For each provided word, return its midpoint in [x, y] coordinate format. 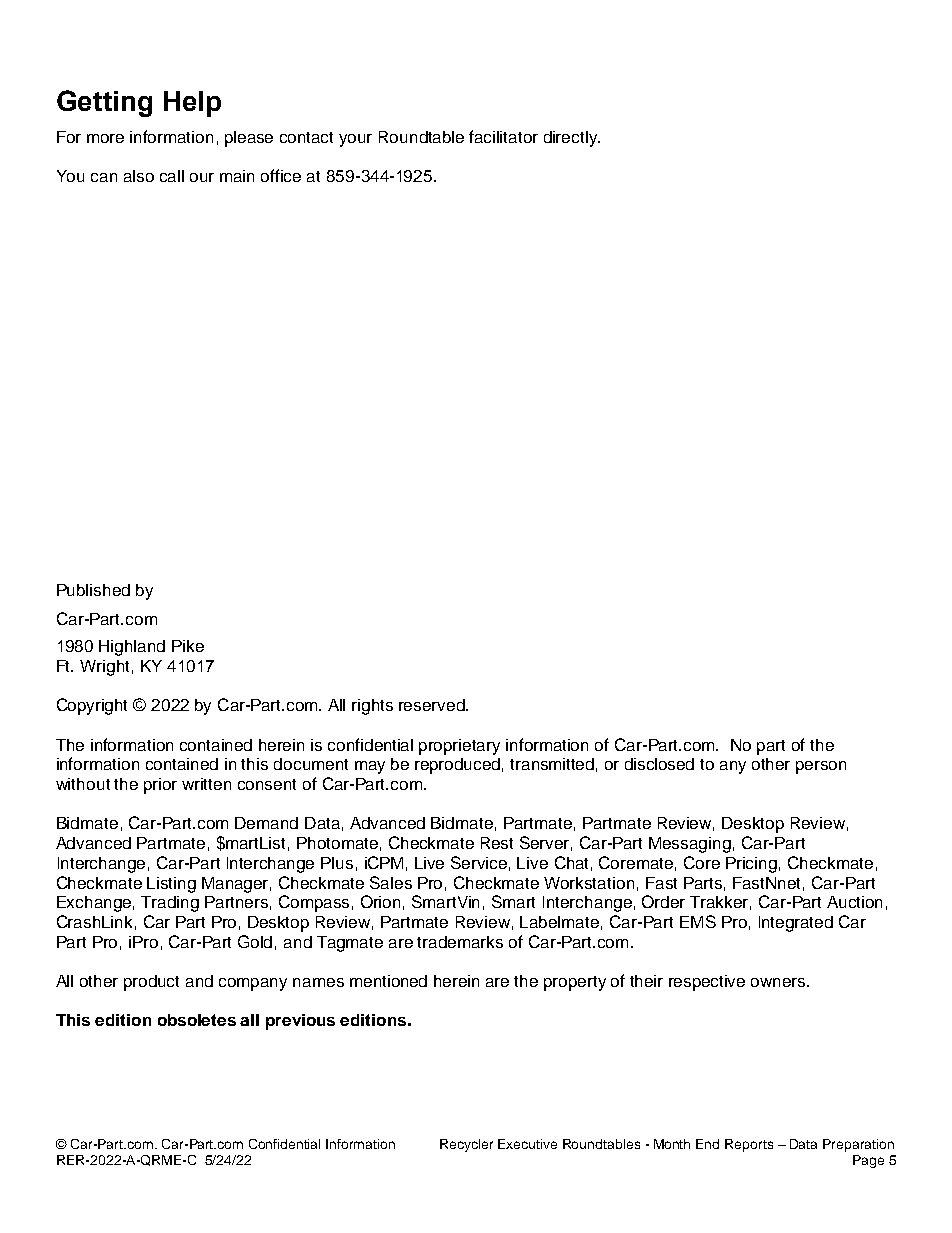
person [821, 767]
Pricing [751, 865]
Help [192, 104]
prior [160, 786]
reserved [433, 705]
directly [572, 139]
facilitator [503, 136]
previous [300, 1022]
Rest [497, 843]
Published [93, 590]
